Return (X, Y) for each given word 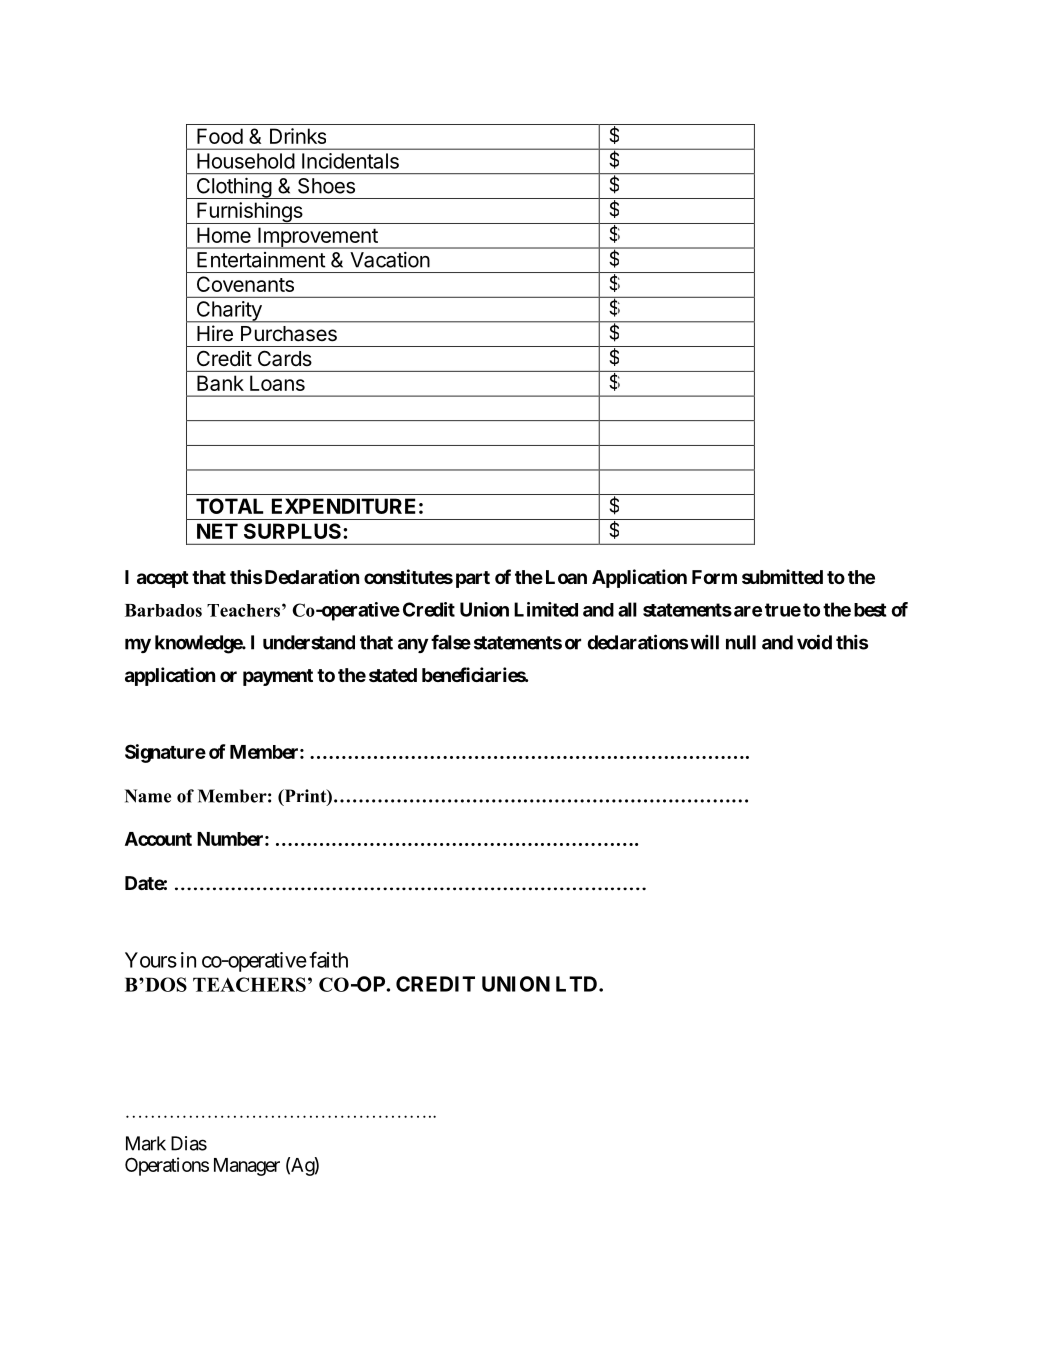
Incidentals (350, 161)
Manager (247, 1167)
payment (278, 677)
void (814, 642)
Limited (546, 609)
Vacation (390, 260)
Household (246, 161)
